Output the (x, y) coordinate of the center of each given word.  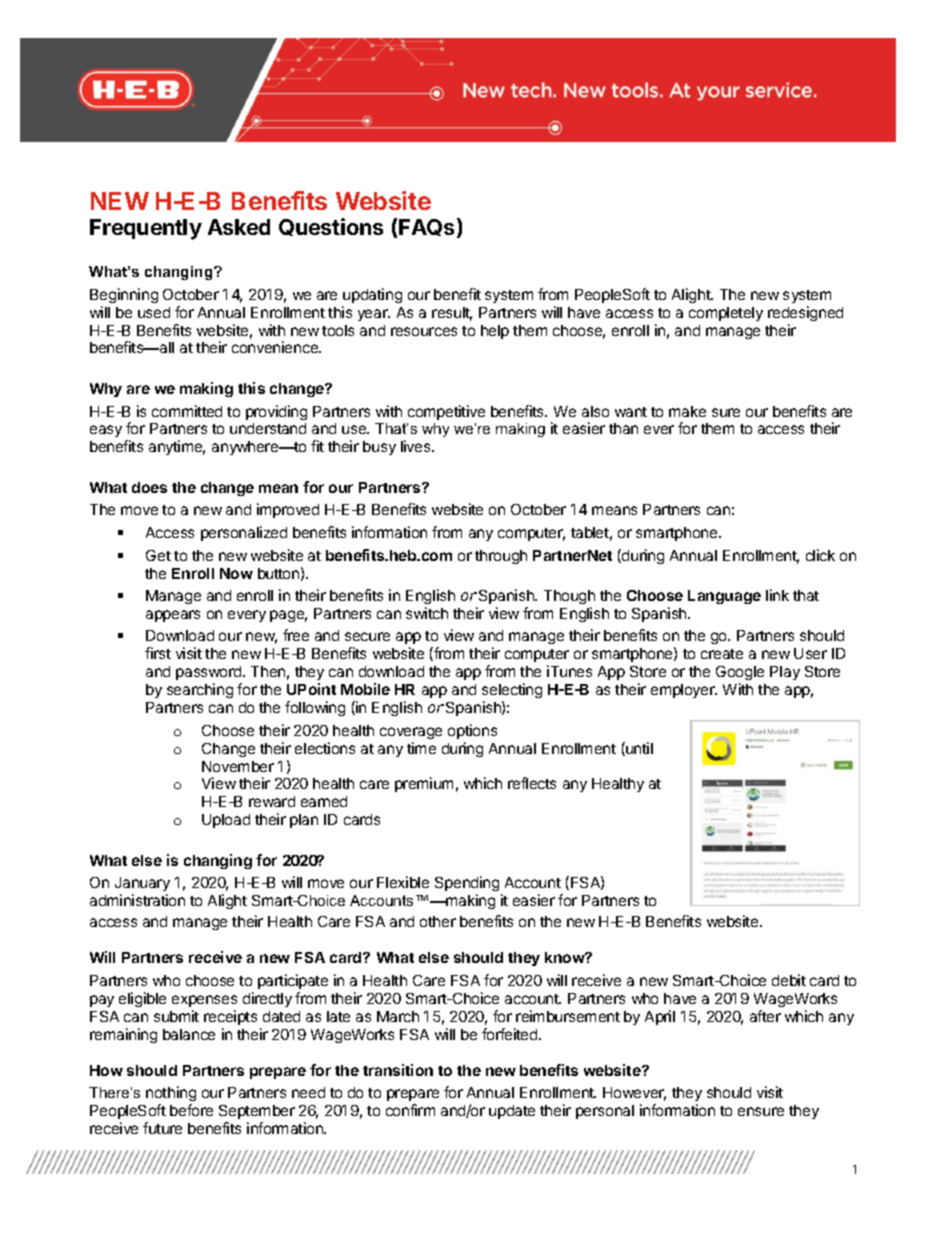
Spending (468, 885)
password (210, 675)
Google (740, 675)
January (142, 886)
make (687, 411)
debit (789, 980)
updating (372, 295)
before (191, 1110)
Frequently (146, 229)
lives (417, 446)
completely (726, 314)
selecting (512, 690)
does (149, 487)
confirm (410, 1110)
